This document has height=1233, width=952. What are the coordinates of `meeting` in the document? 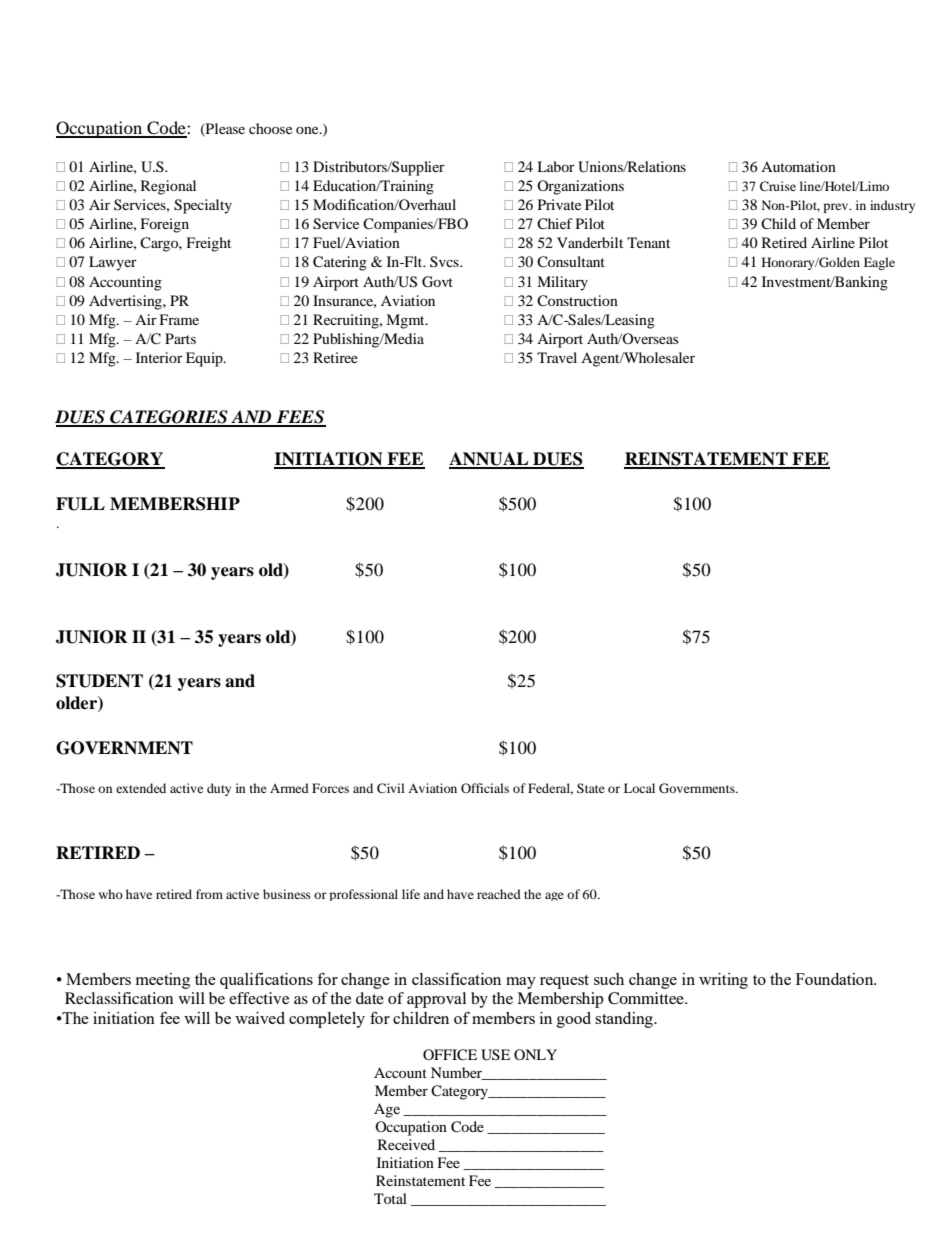 It's located at (163, 981).
